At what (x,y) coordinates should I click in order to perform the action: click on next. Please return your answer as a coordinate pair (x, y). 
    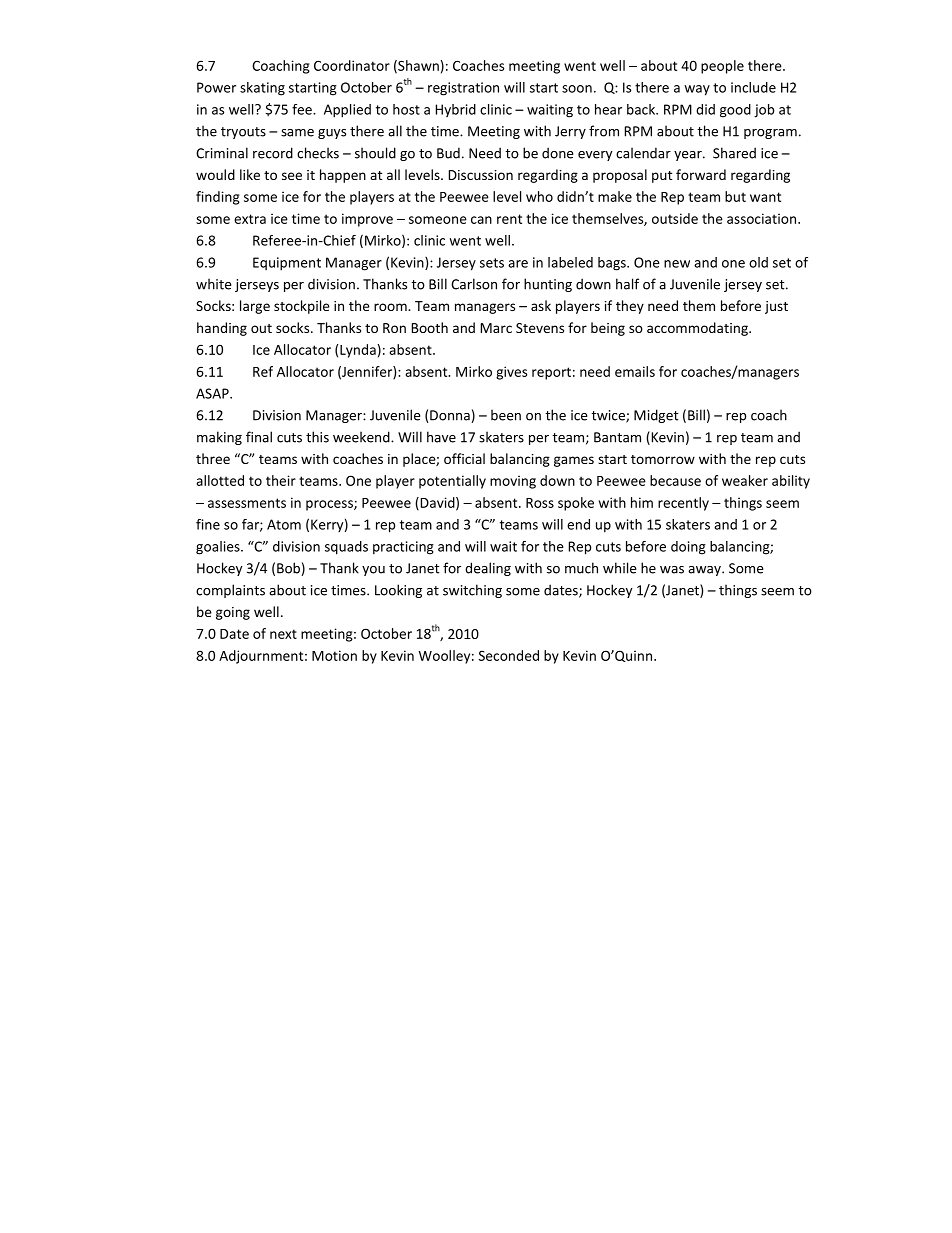
    Looking at the image, I should click on (283, 634).
